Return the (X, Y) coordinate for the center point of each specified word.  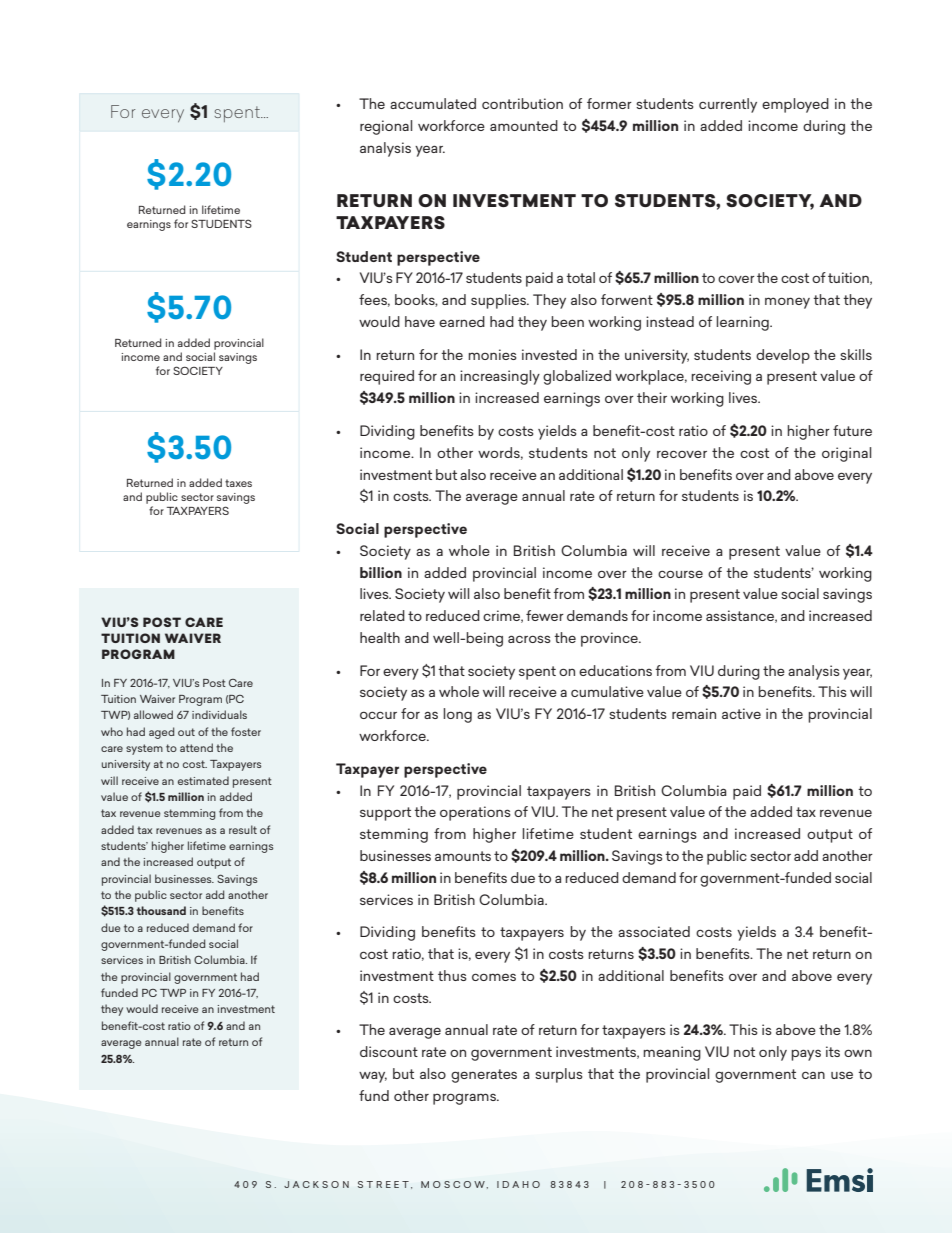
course (680, 574)
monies (492, 354)
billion (381, 572)
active (741, 713)
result (243, 829)
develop (783, 356)
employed (795, 105)
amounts (463, 856)
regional (386, 127)
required (387, 377)
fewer (545, 615)
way (373, 1077)
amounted (524, 125)
